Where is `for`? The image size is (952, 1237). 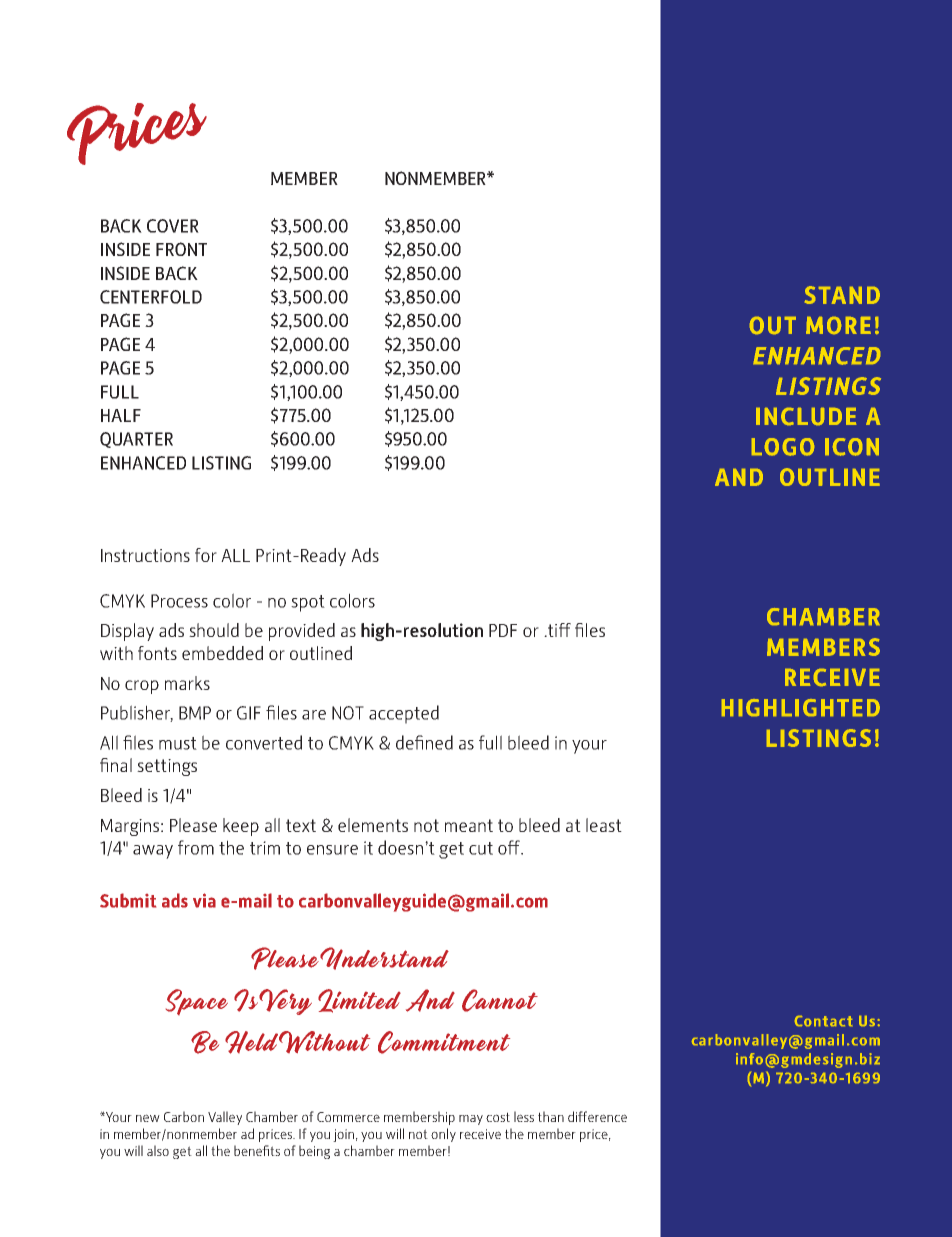
for is located at coordinates (206, 555).
